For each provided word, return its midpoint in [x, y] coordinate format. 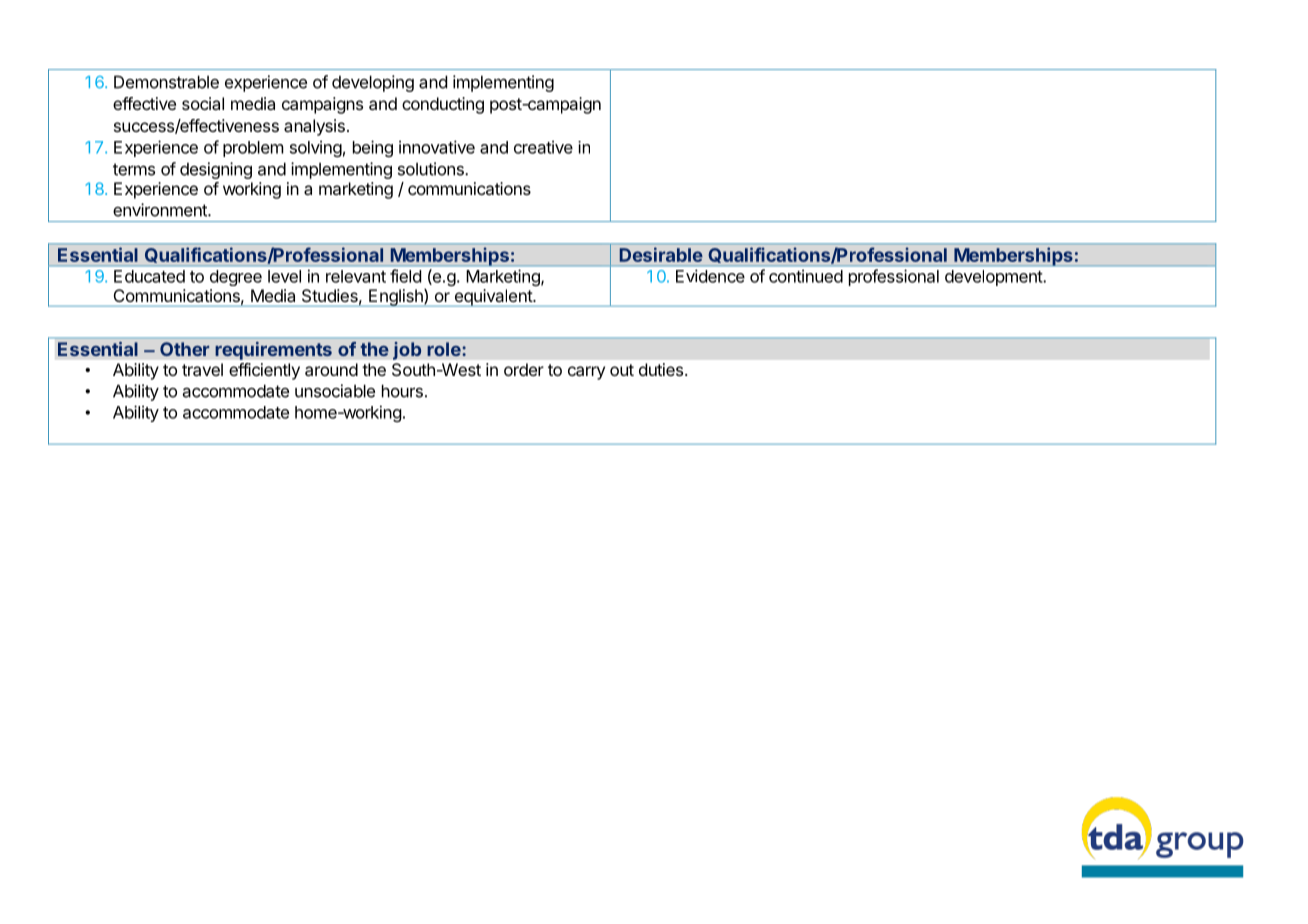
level [284, 276]
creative [543, 147]
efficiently [264, 371]
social [203, 103]
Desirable [661, 254]
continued [806, 276]
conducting [443, 105]
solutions [432, 169]
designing [216, 170]
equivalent [493, 298]
